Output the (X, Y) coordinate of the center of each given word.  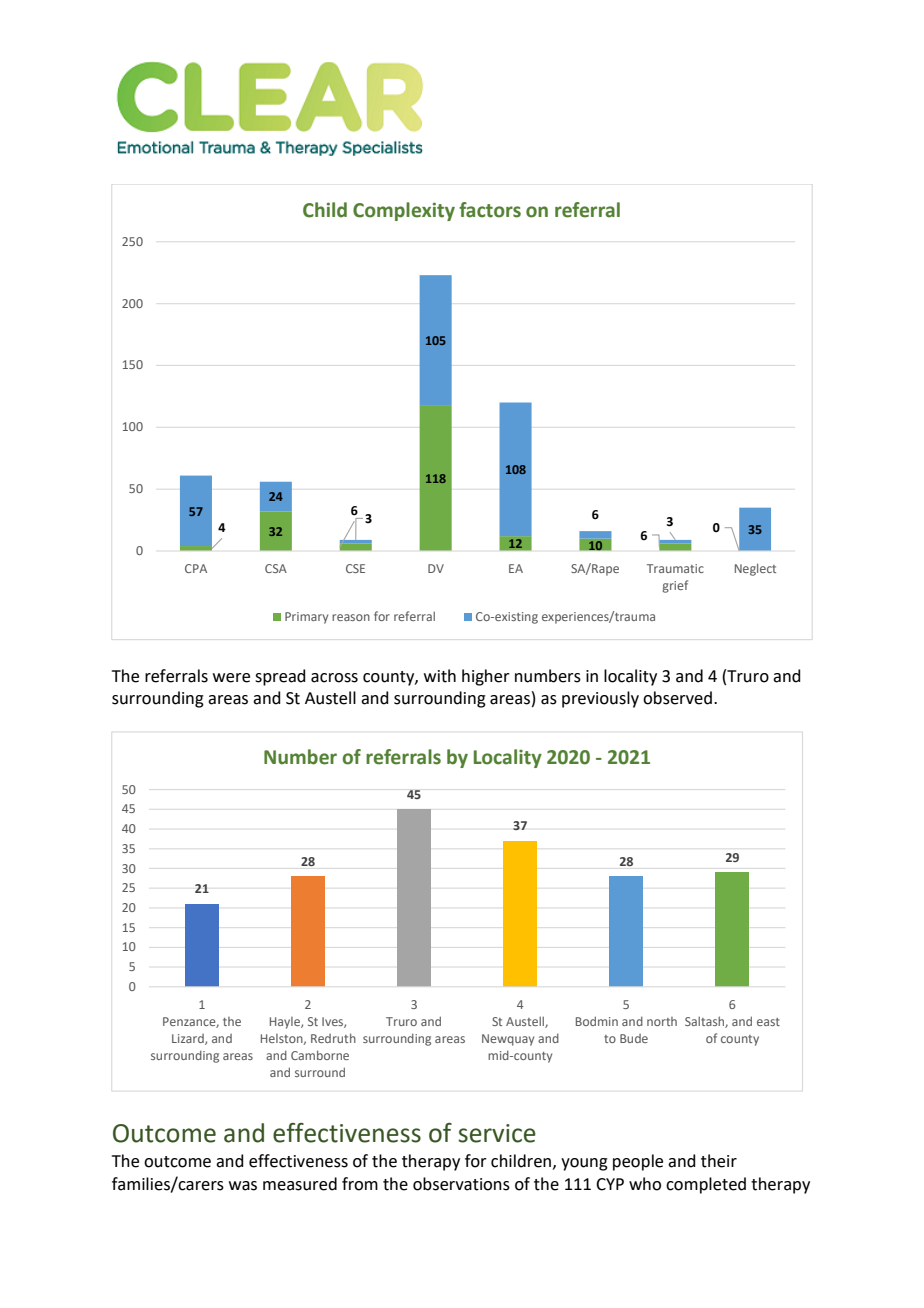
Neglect (755, 569)
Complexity (404, 211)
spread (280, 677)
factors (490, 210)
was (243, 1186)
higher (486, 677)
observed (677, 698)
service (497, 1133)
